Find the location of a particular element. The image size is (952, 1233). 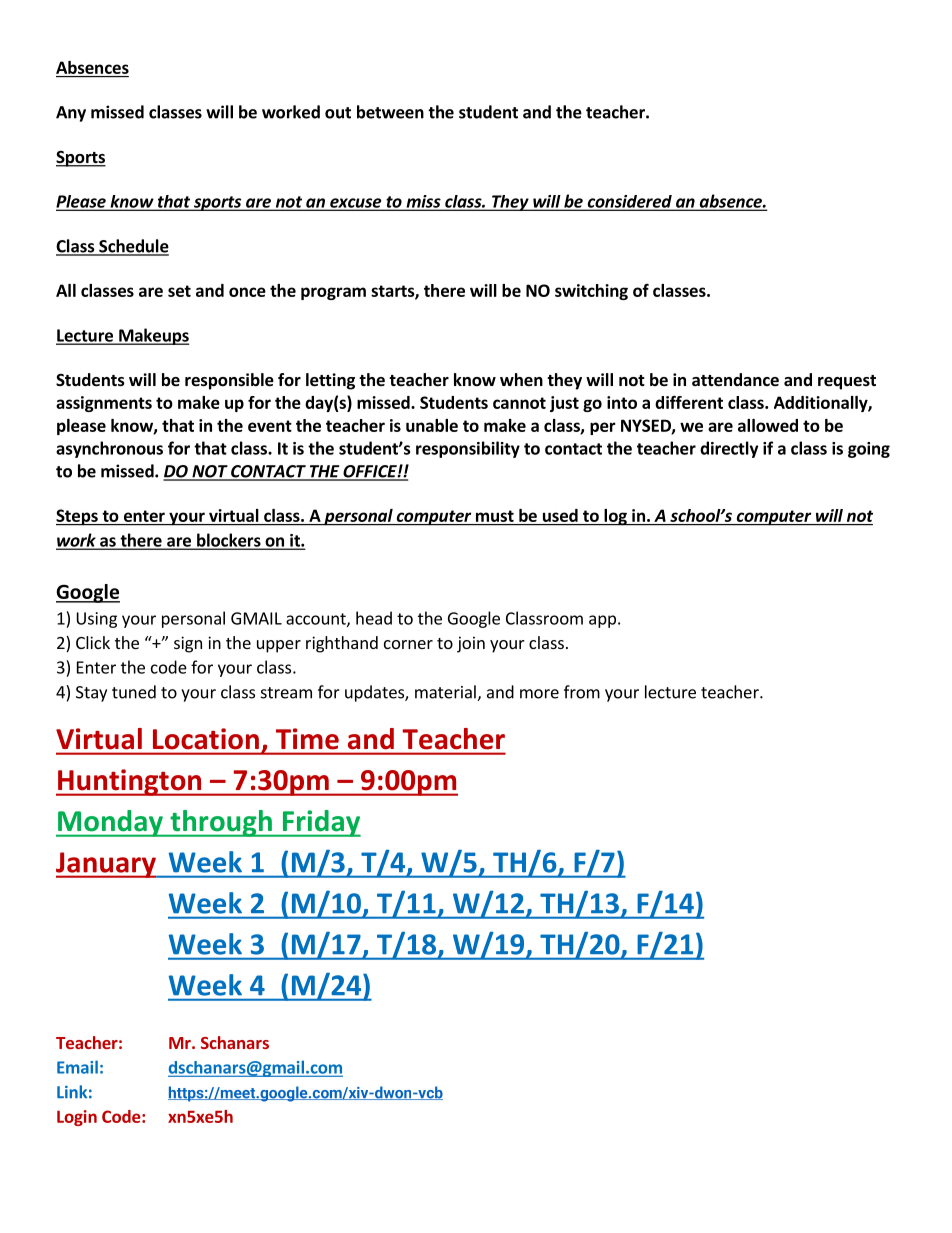

more is located at coordinates (539, 694).
